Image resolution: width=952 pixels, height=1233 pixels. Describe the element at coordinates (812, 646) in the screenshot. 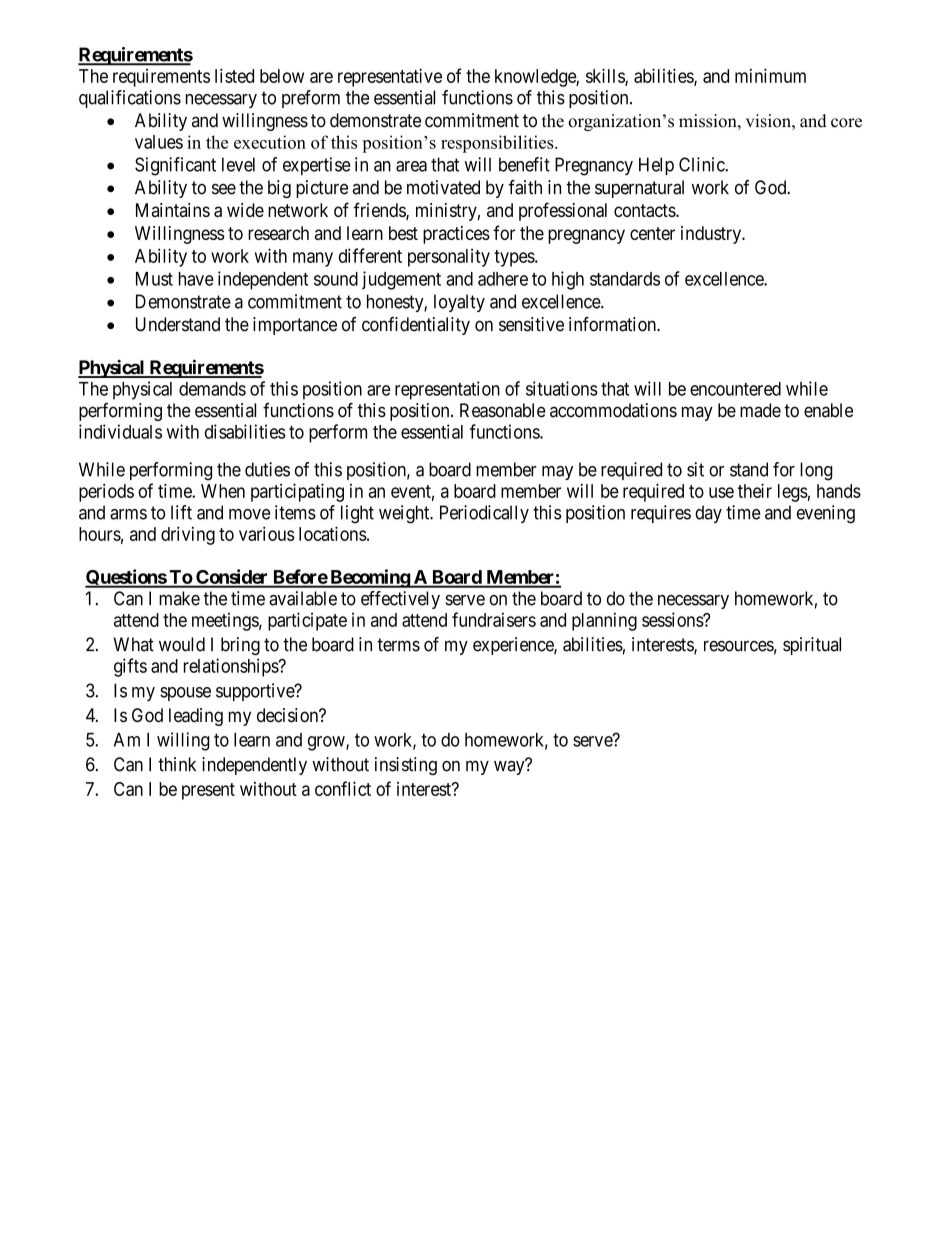

I see `spiritual` at that location.
